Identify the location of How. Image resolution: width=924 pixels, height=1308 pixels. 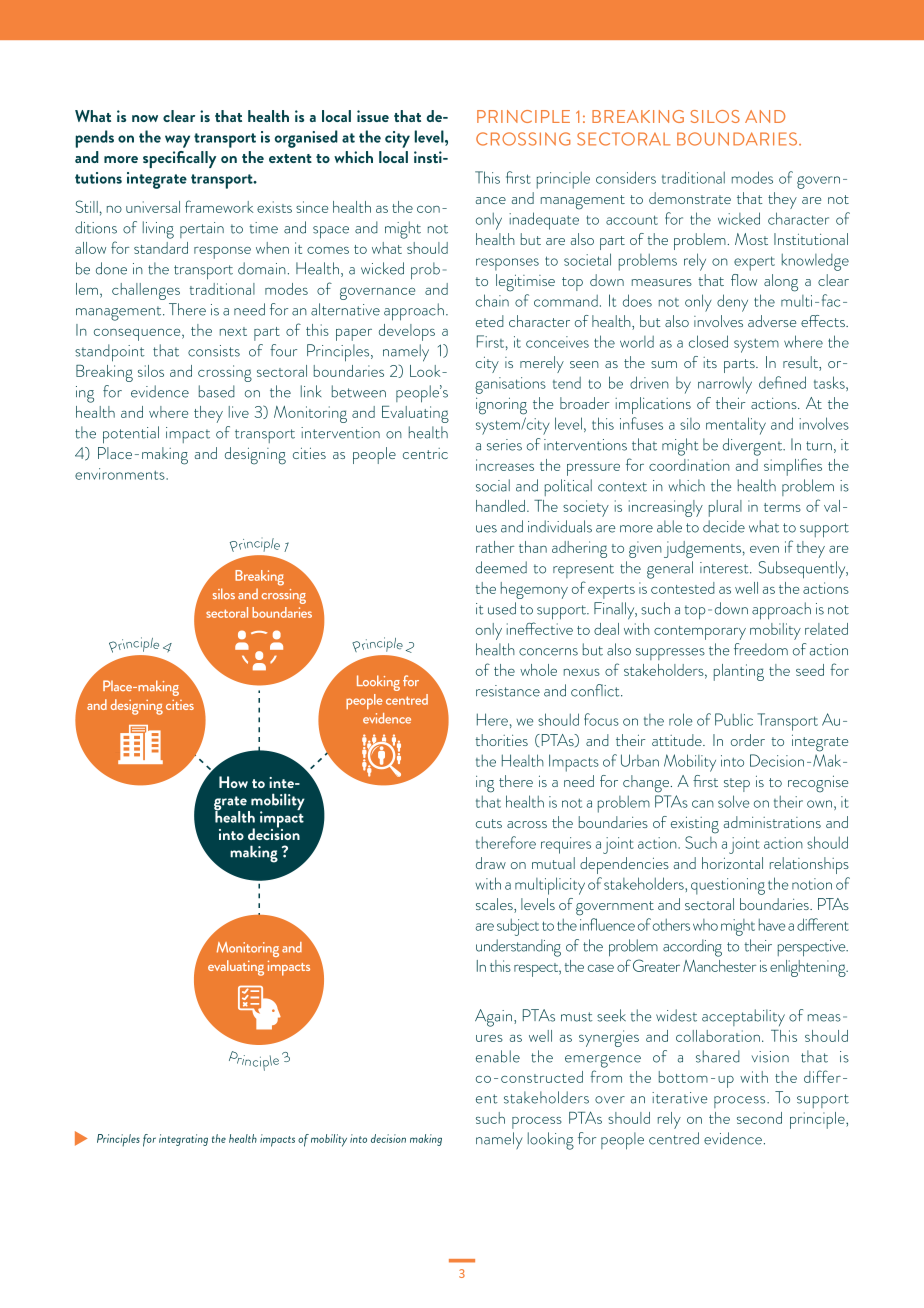
(233, 782).
